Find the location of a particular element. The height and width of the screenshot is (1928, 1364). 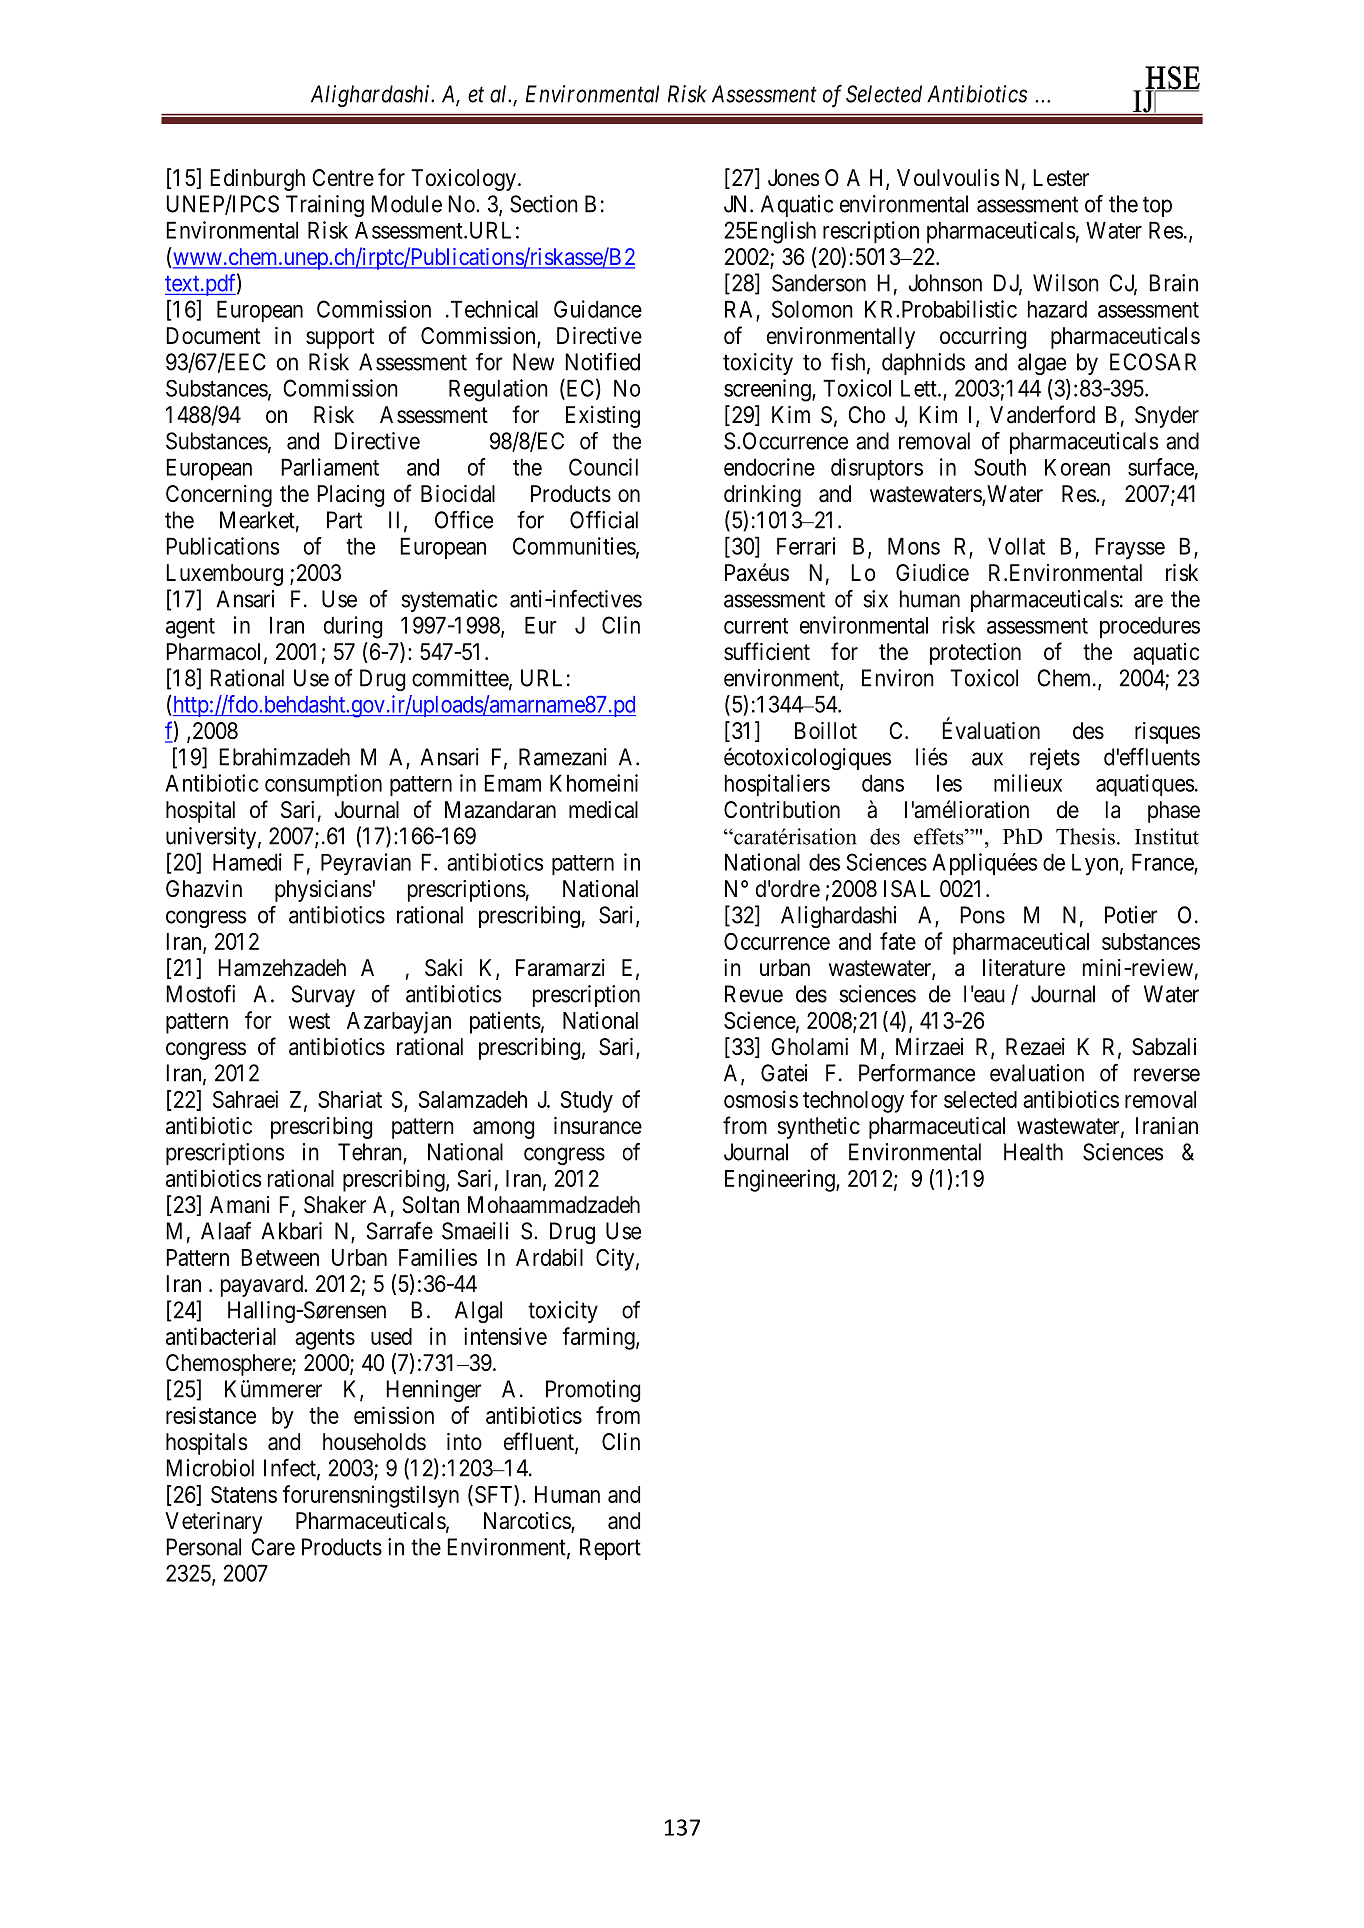

Shaker is located at coordinates (335, 1205).
